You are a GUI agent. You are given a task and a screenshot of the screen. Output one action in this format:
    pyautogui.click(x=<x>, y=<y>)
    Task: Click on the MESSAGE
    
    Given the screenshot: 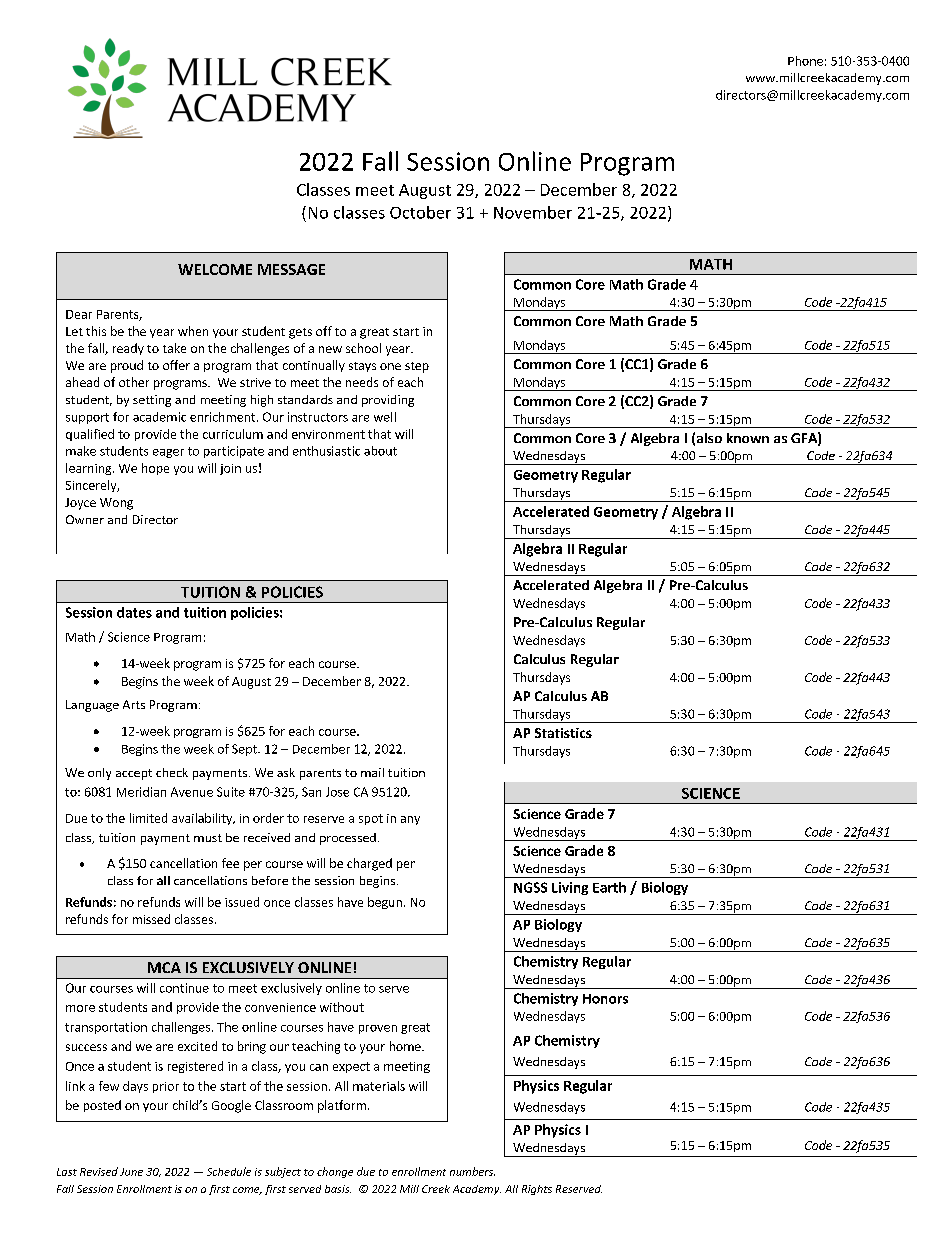 What is the action you would take?
    pyautogui.click(x=291, y=269)
